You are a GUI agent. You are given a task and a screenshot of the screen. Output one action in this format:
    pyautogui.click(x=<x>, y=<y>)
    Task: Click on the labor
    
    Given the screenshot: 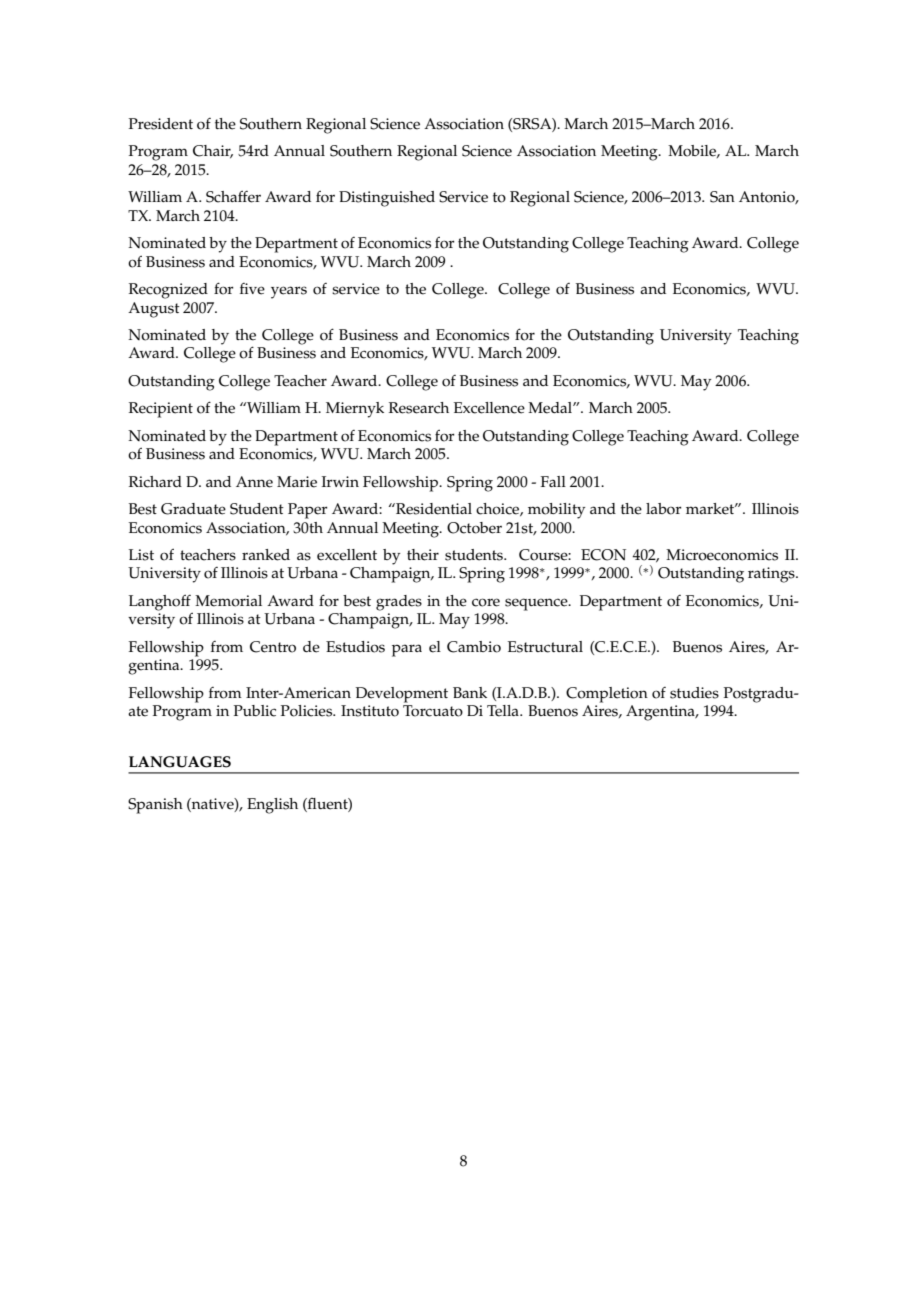 What is the action you would take?
    pyautogui.click(x=664, y=509)
